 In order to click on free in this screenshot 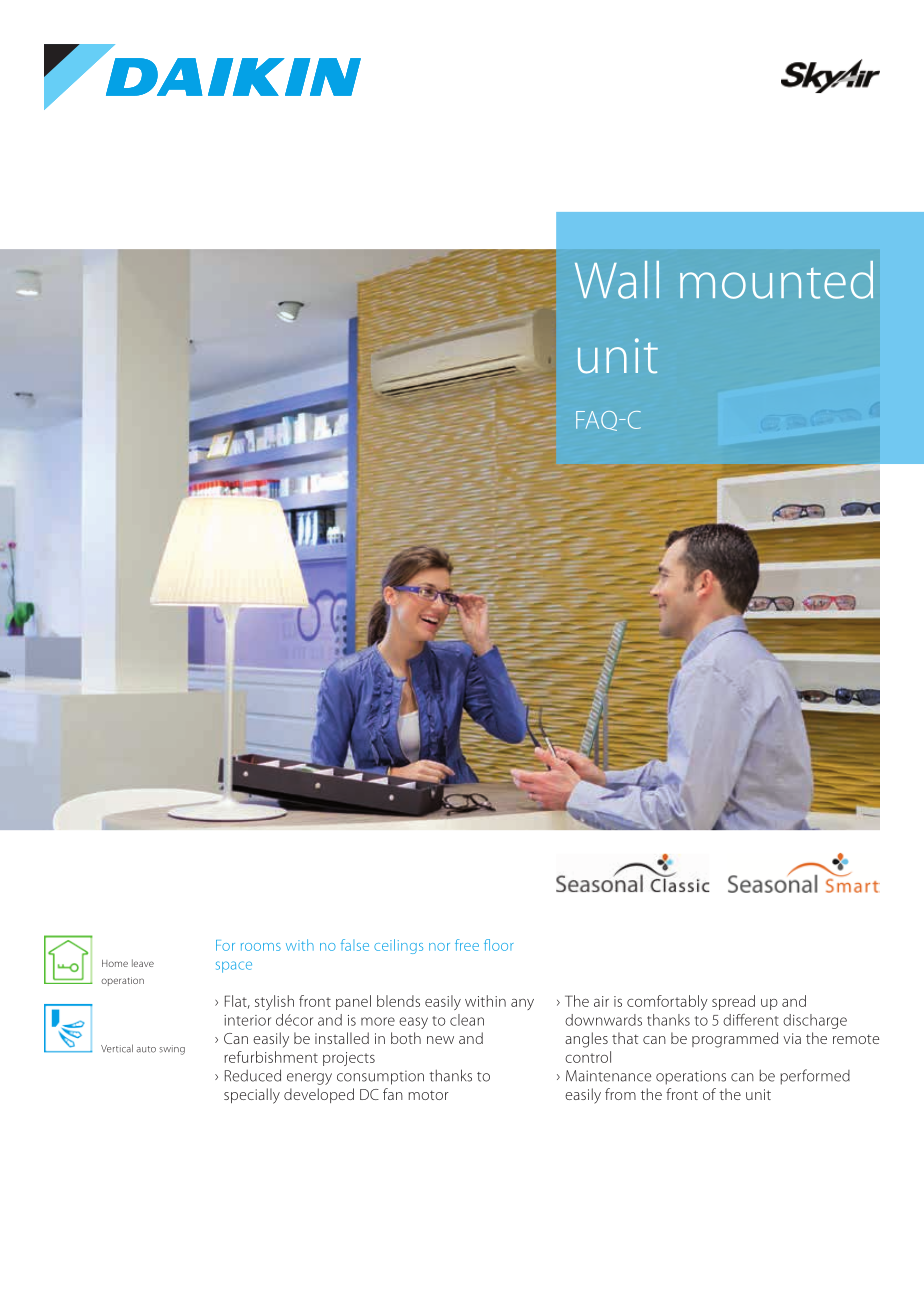, I will do `click(467, 945)`.
